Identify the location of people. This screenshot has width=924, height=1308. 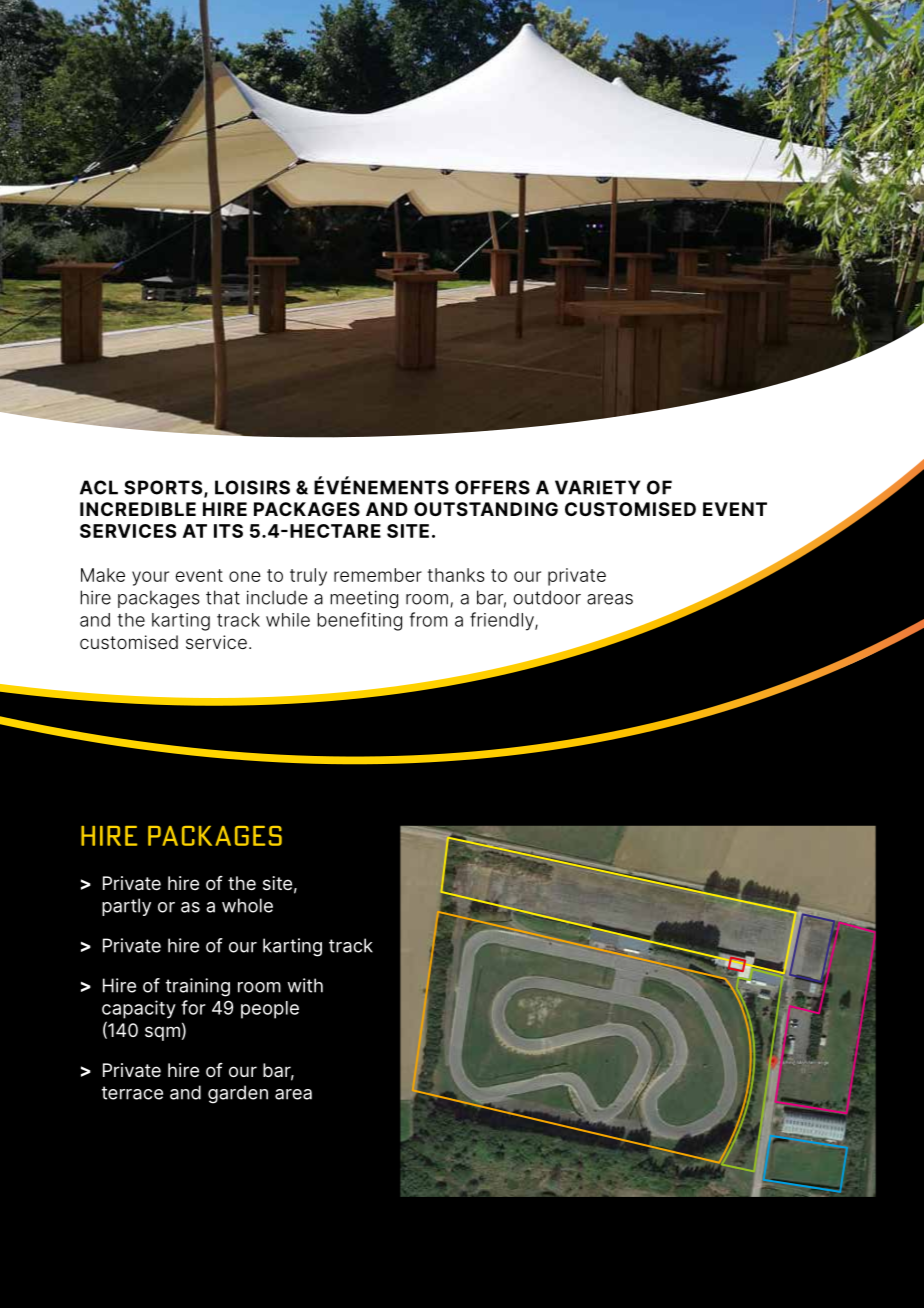
(270, 1010).
